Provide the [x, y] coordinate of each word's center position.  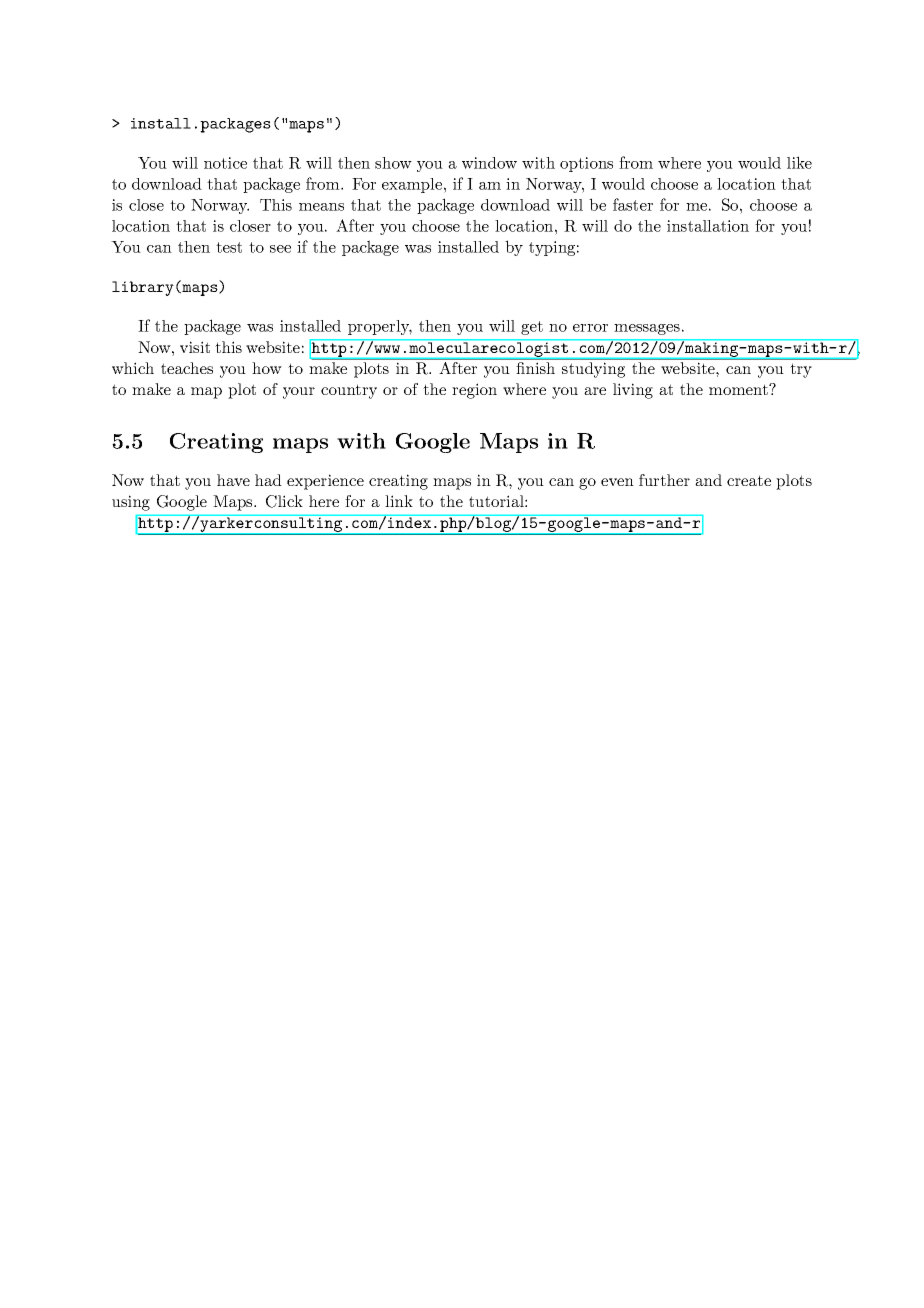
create [749, 480]
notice [225, 163]
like [799, 162]
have [233, 480]
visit [195, 347]
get [532, 328]
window [489, 163]
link [399, 501]
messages [647, 329]
